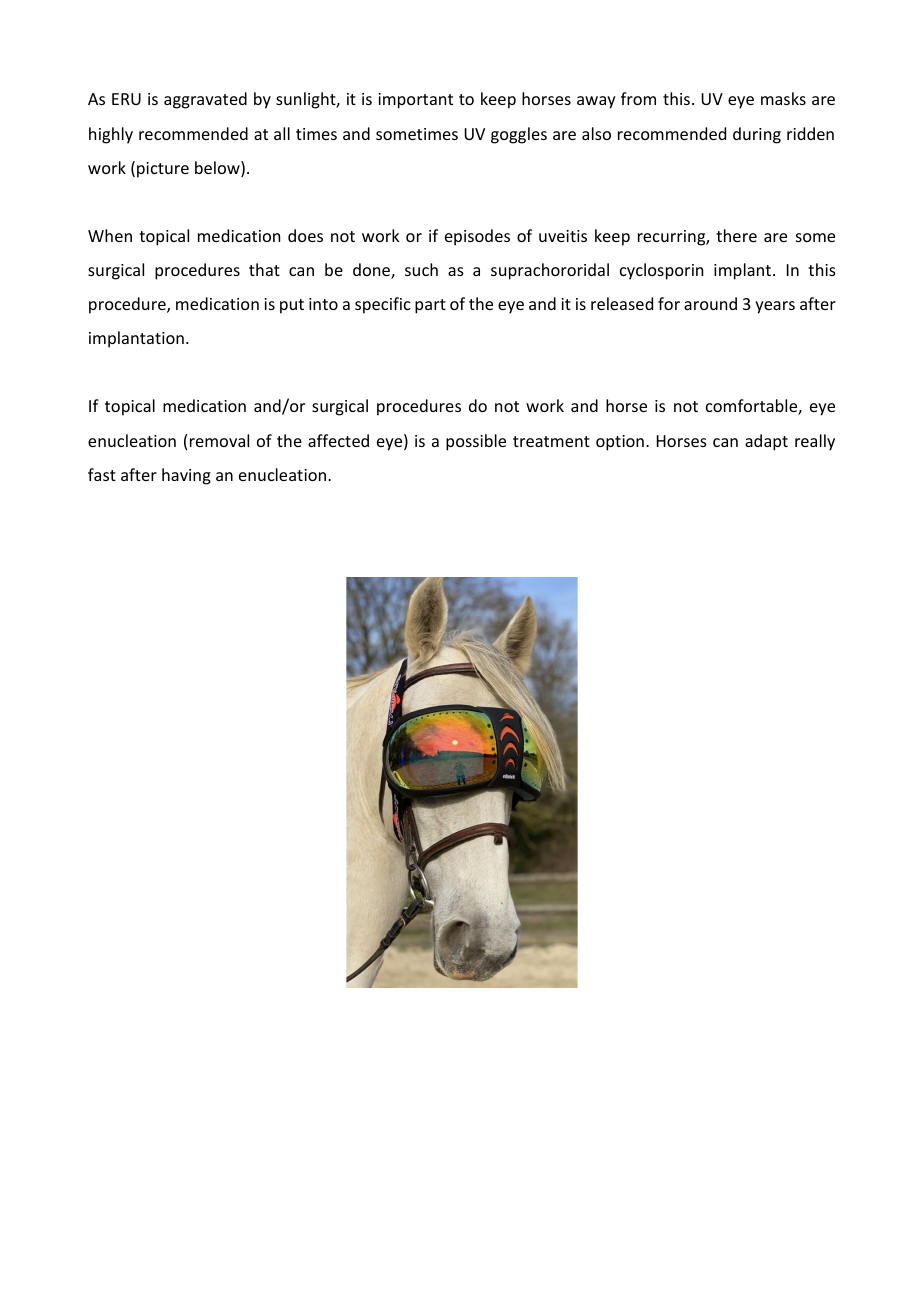  Describe the element at coordinates (421, 269) in the screenshot. I see `such` at that location.
